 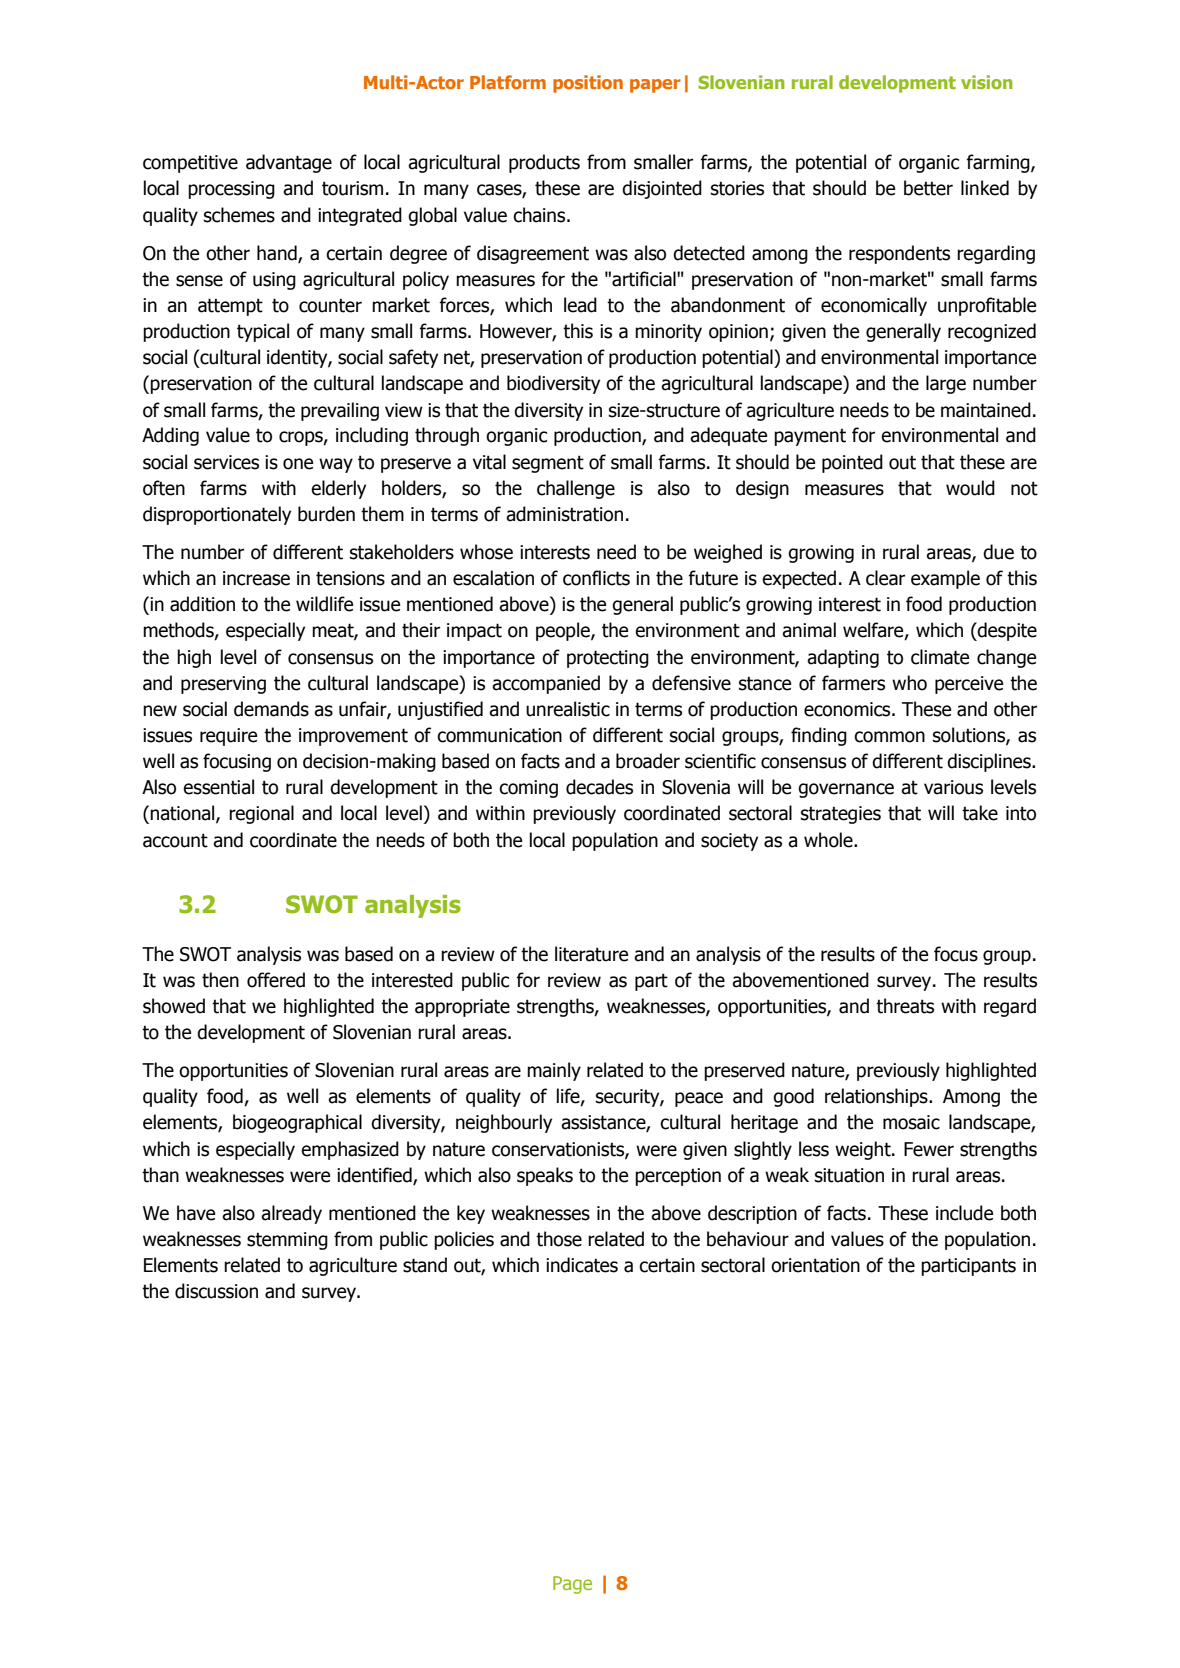 What do you see at coordinates (572, 1585) in the document?
I see `Page` at bounding box center [572, 1585].
